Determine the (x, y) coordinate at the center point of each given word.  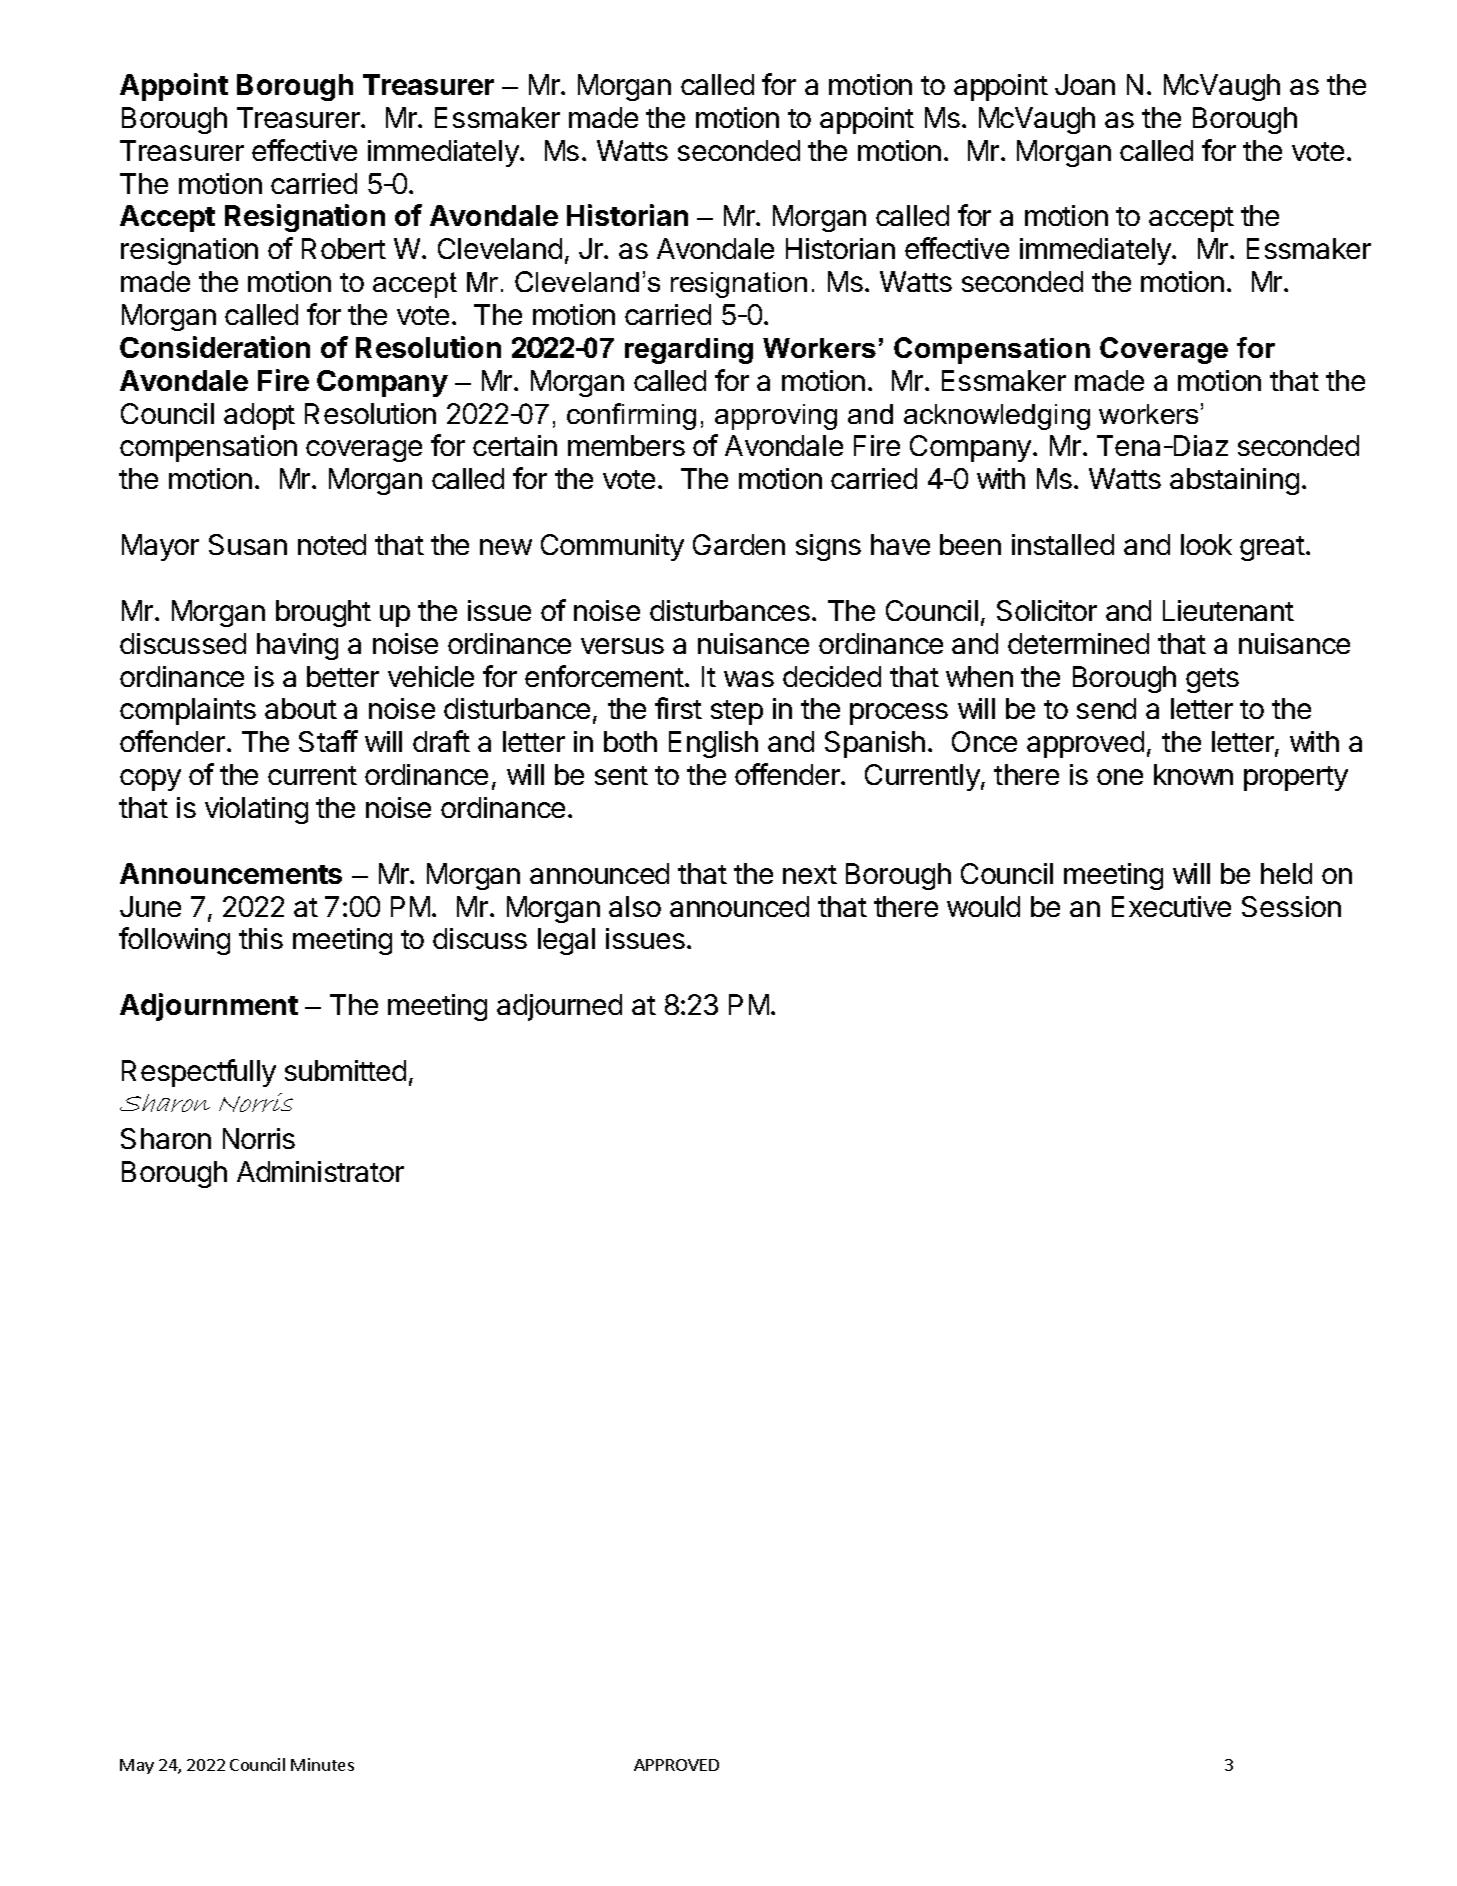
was (749, 679)
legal (566, 941)
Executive (1171, 906)
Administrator (320, 1171)
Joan (1085, 84)
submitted (345, 1070)
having (297, 646)
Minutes (322, 1764)
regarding (689, 351)
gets (1212, 680)
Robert (344, 248)
